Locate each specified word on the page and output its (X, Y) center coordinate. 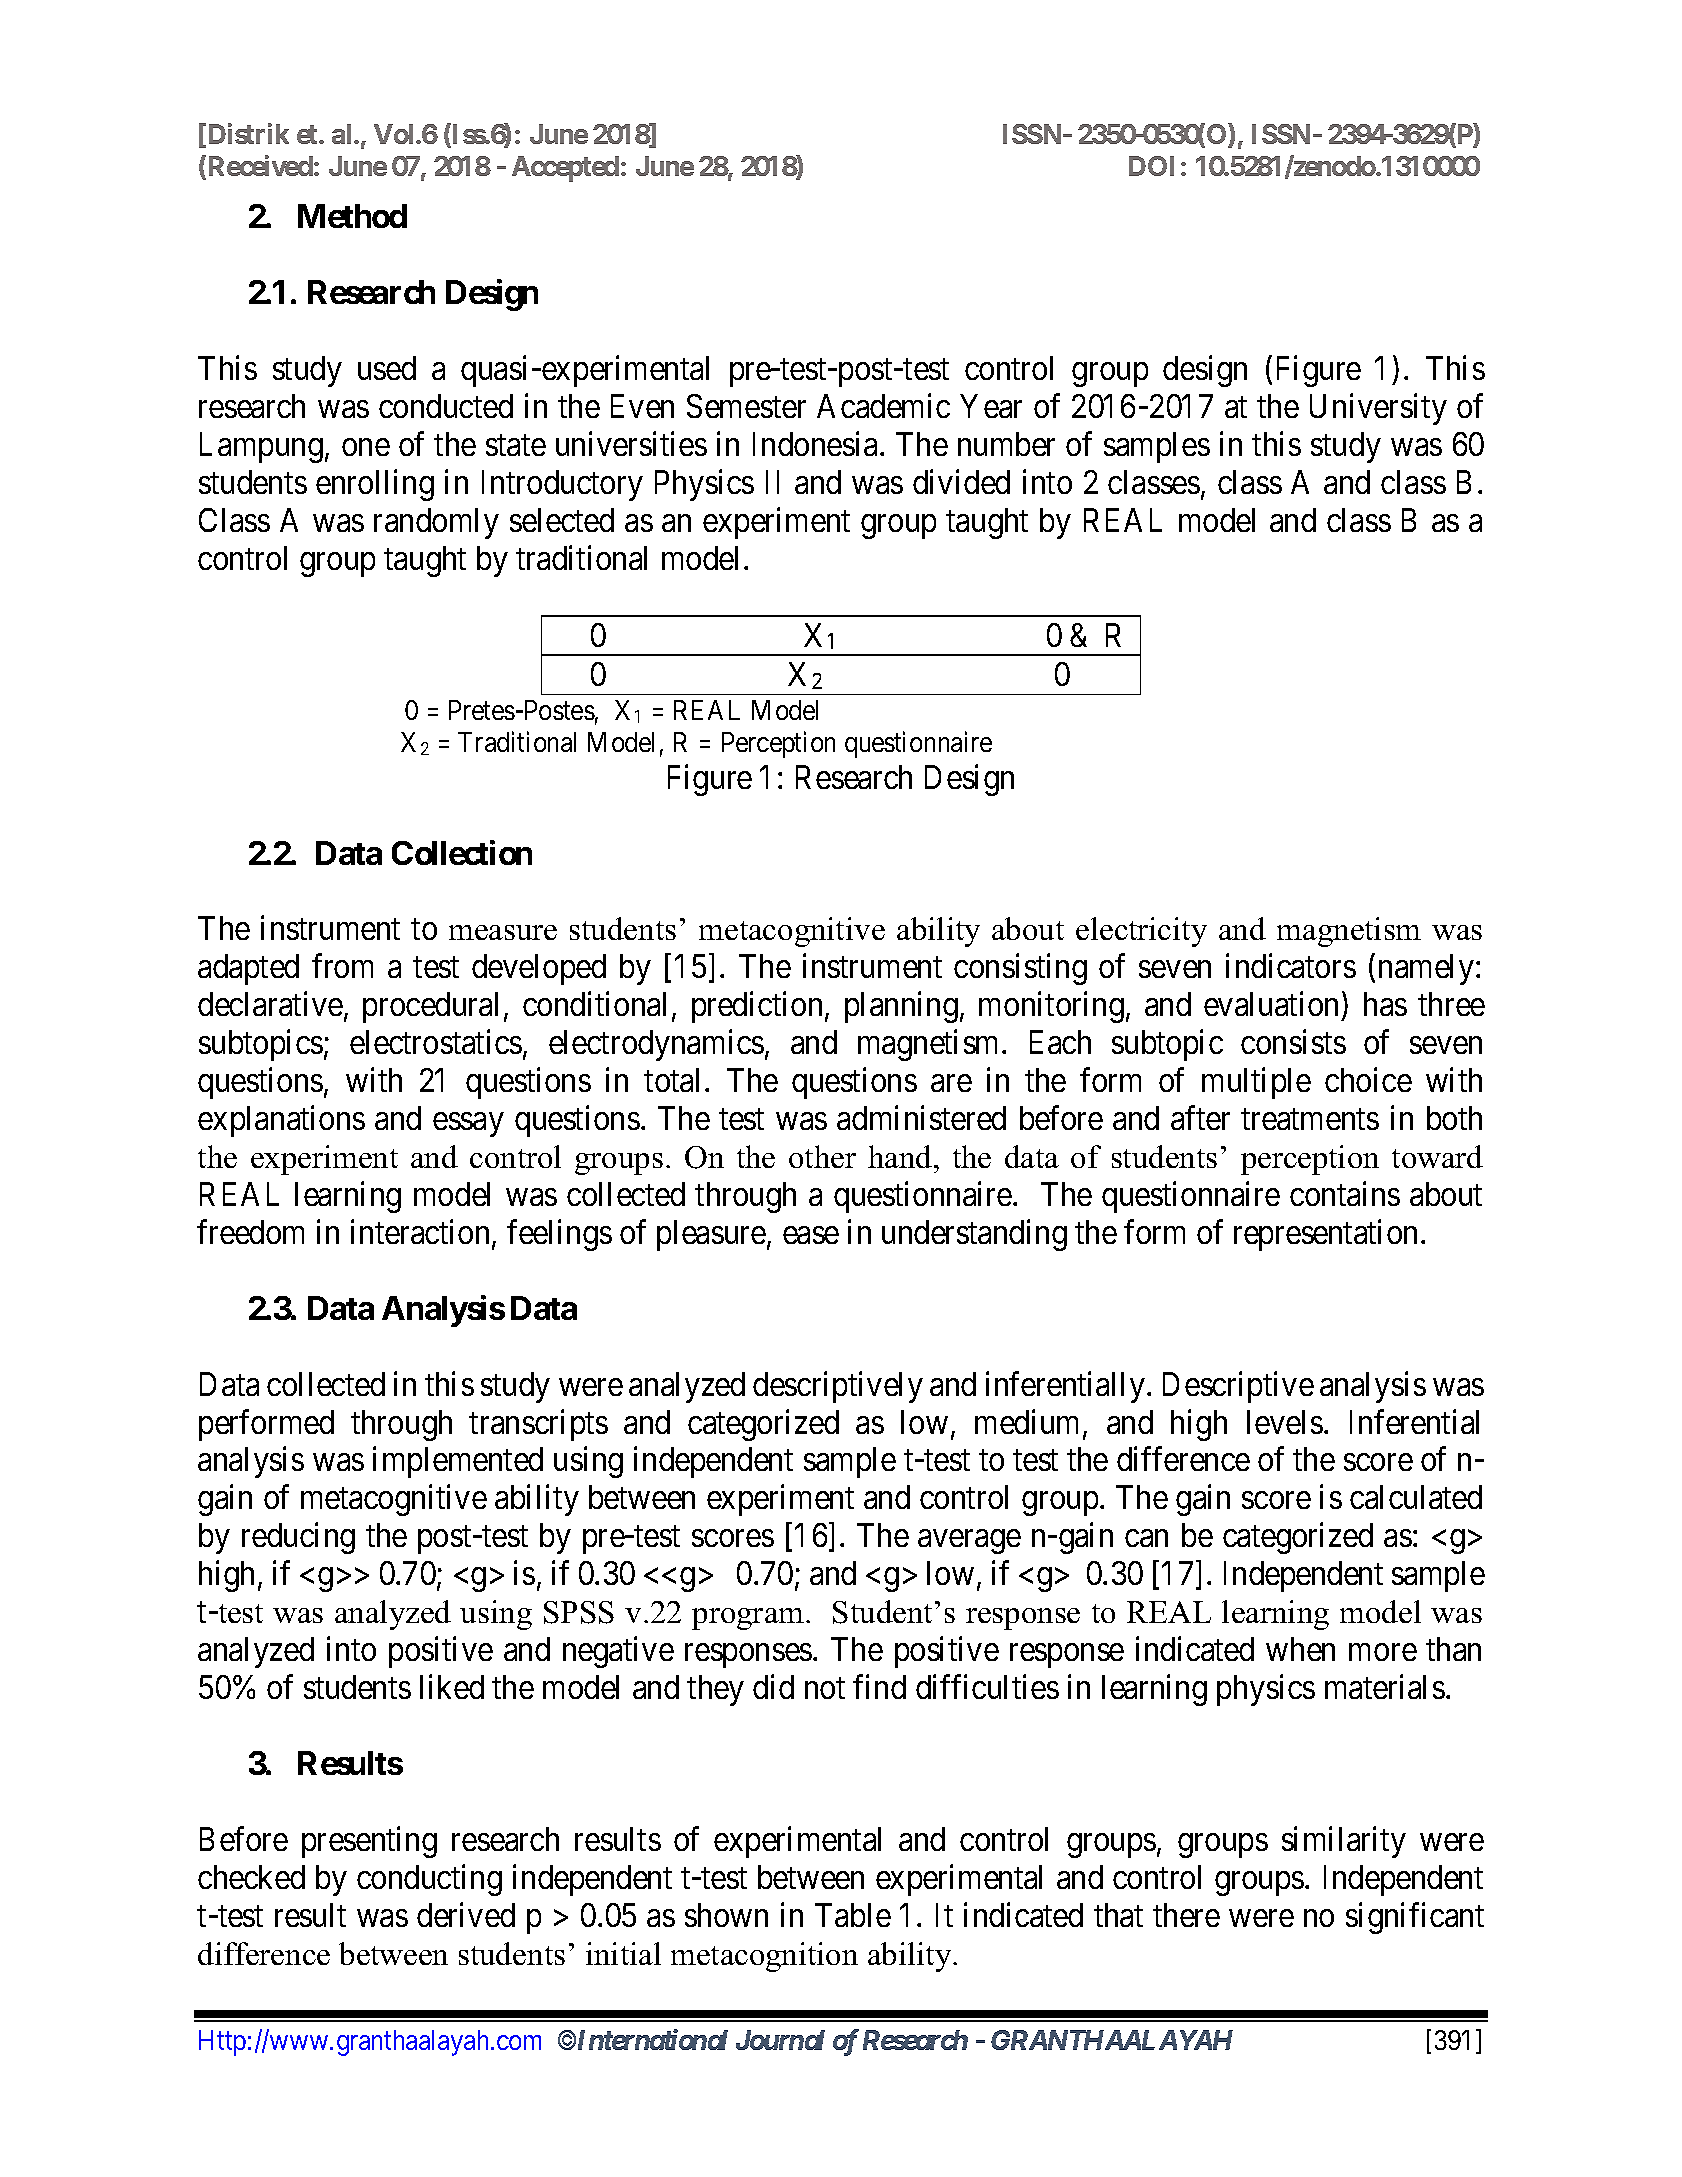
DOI (1151, 166)
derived (466, 1914)
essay (468, 1125)
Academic (883, 405)
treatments (1310, 1119)
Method (352, 216)
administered (921, 1118)
